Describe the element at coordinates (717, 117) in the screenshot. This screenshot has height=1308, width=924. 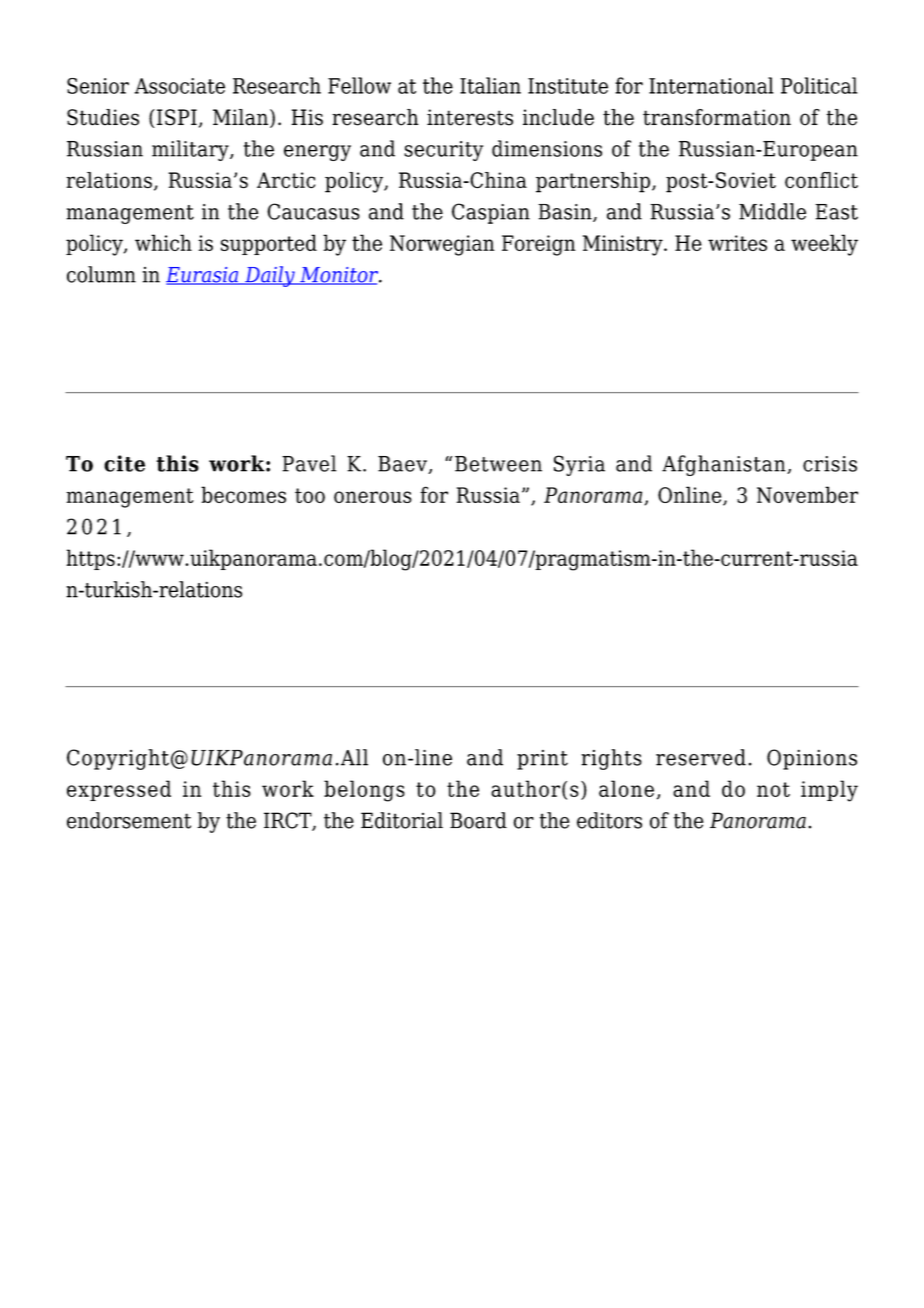
I see `transformation` at that location.
